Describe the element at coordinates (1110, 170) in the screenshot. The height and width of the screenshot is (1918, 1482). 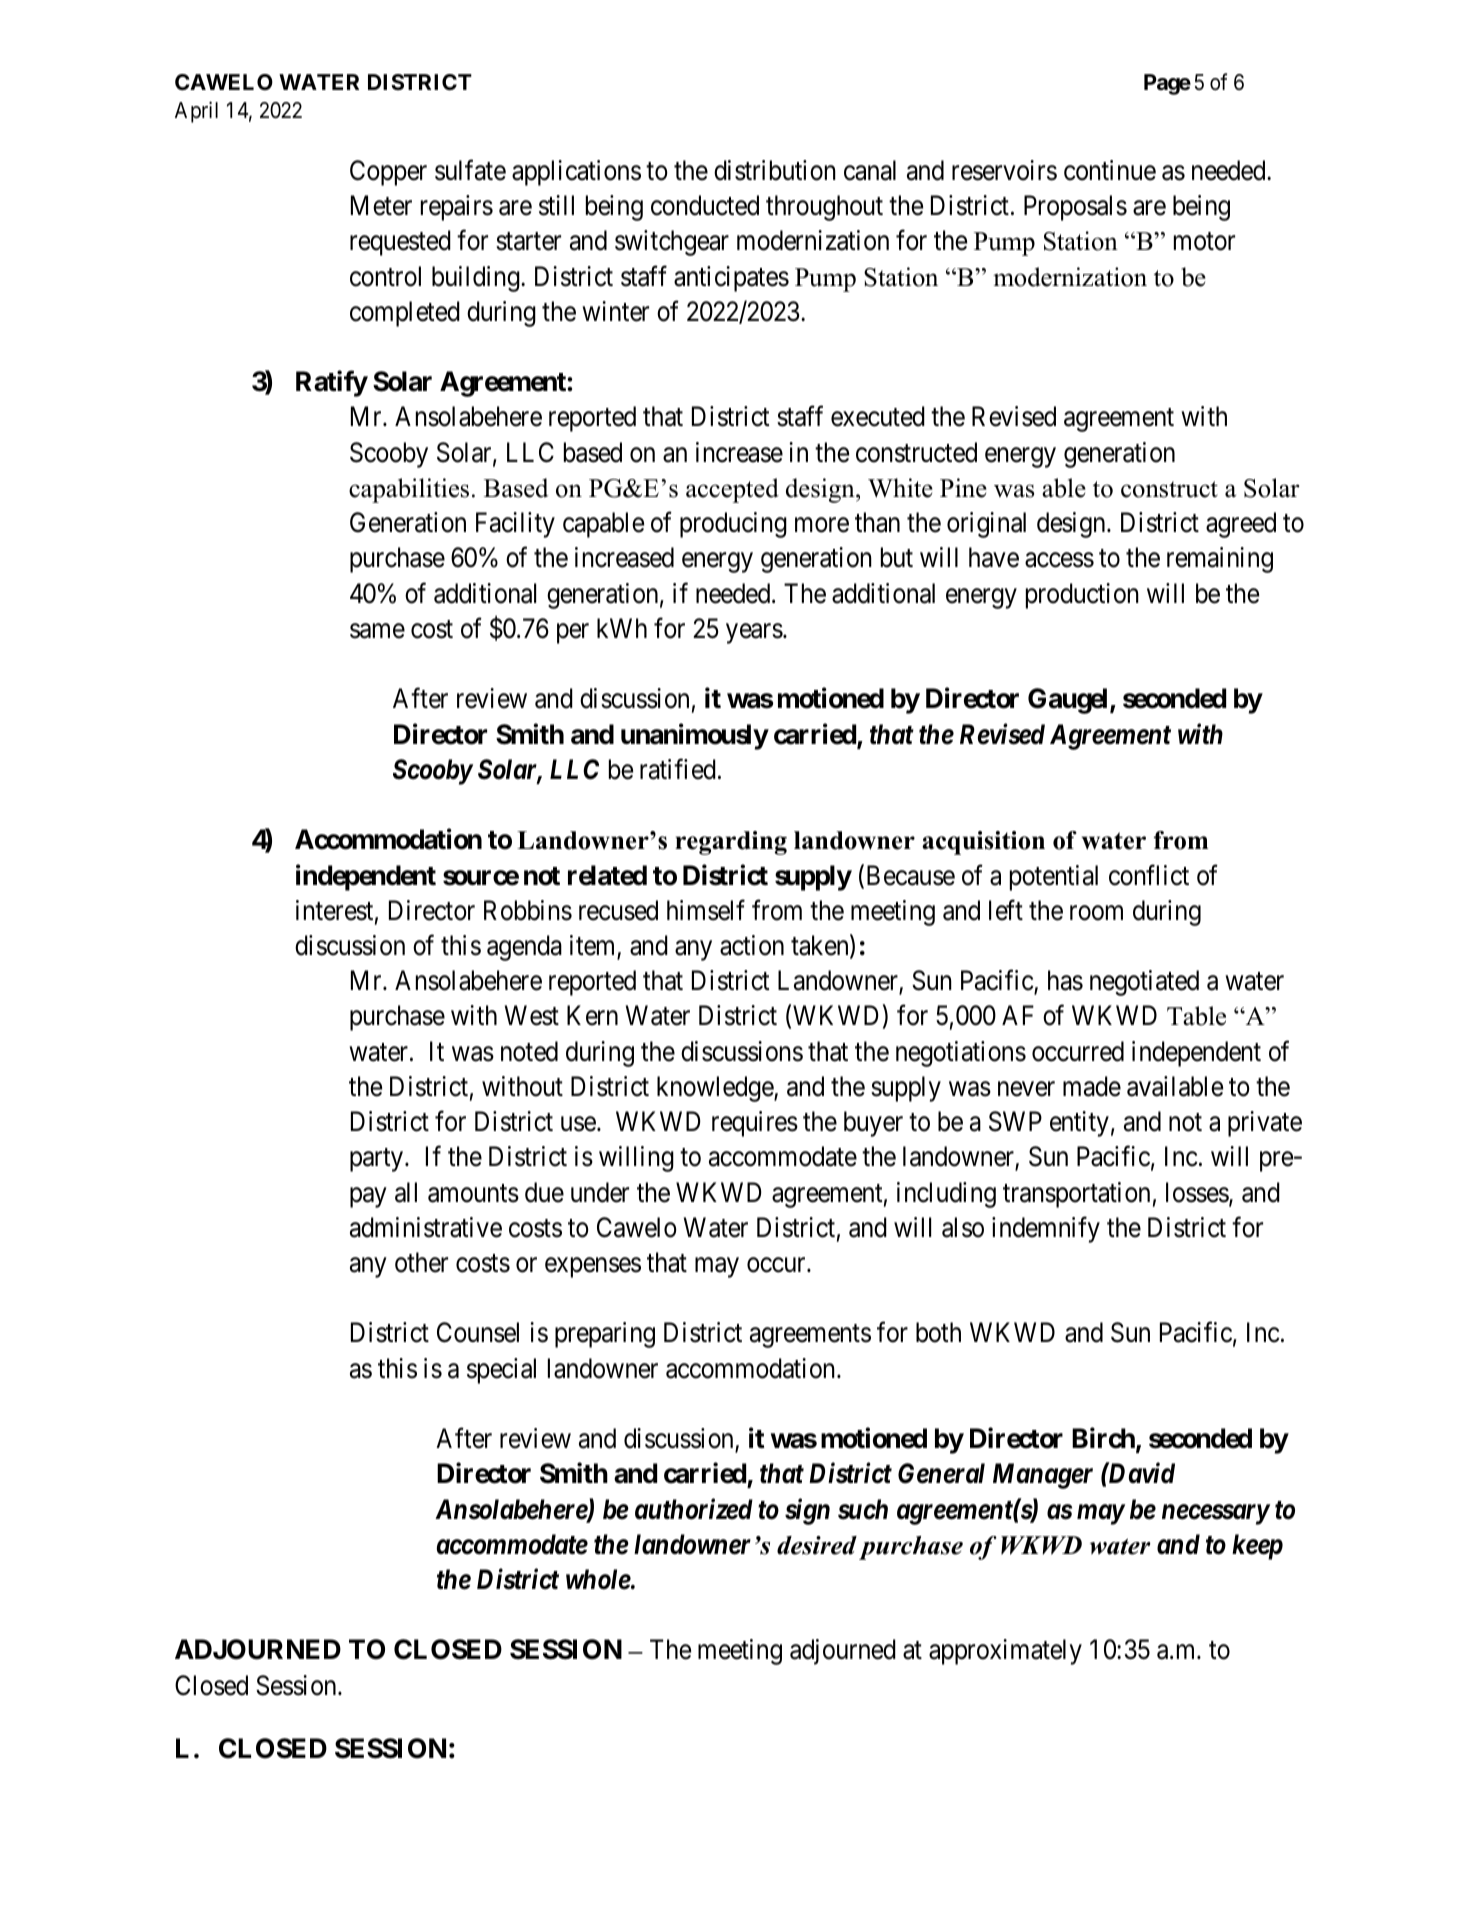
I see `continue` at that location.
